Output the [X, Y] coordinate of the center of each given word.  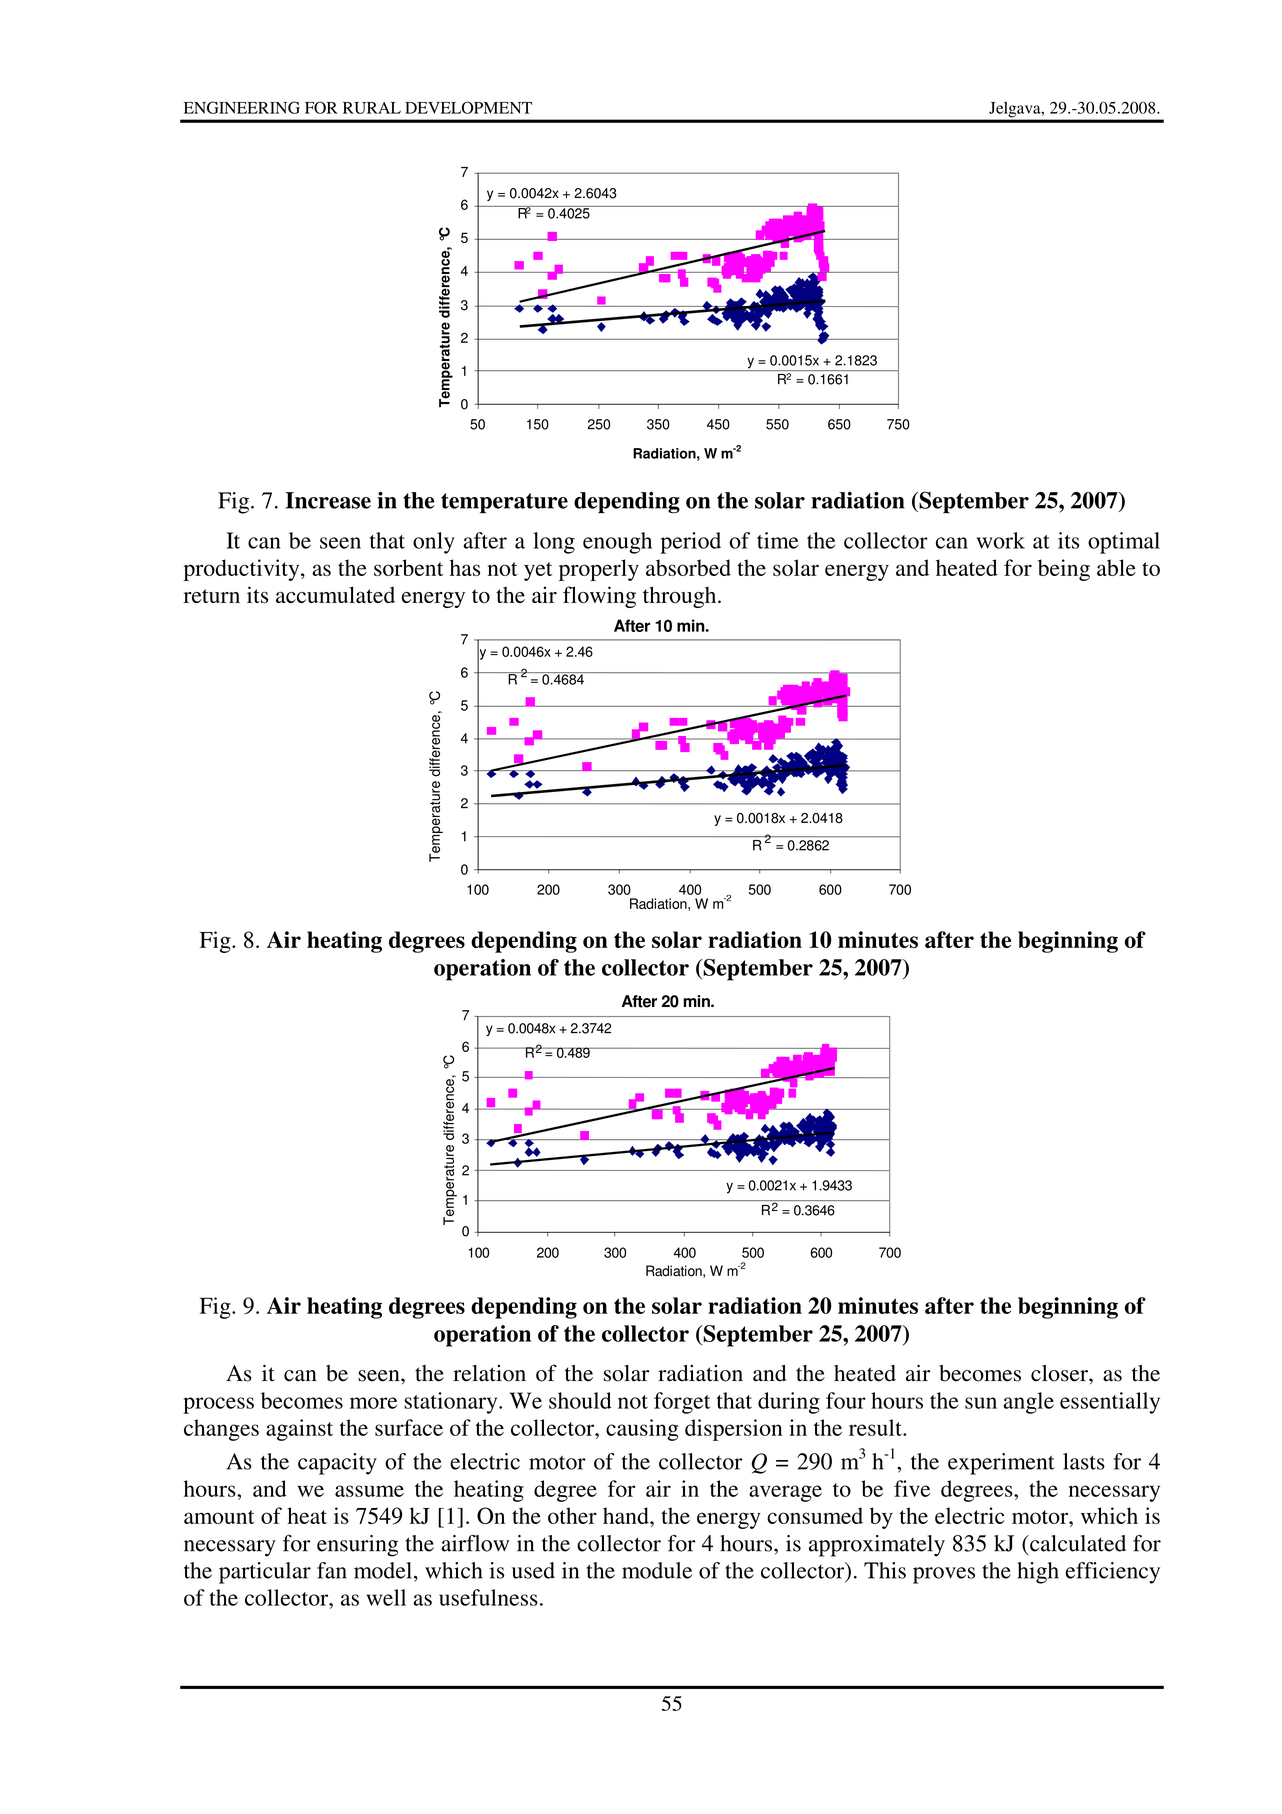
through [681, 597]
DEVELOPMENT [468, 107]
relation [489, 1373]
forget [682, 1403]
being [1064, 570]
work [1001, 540]
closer [1060, 1373]
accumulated [335, 594]
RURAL [372, 108]
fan [332, 1570]
